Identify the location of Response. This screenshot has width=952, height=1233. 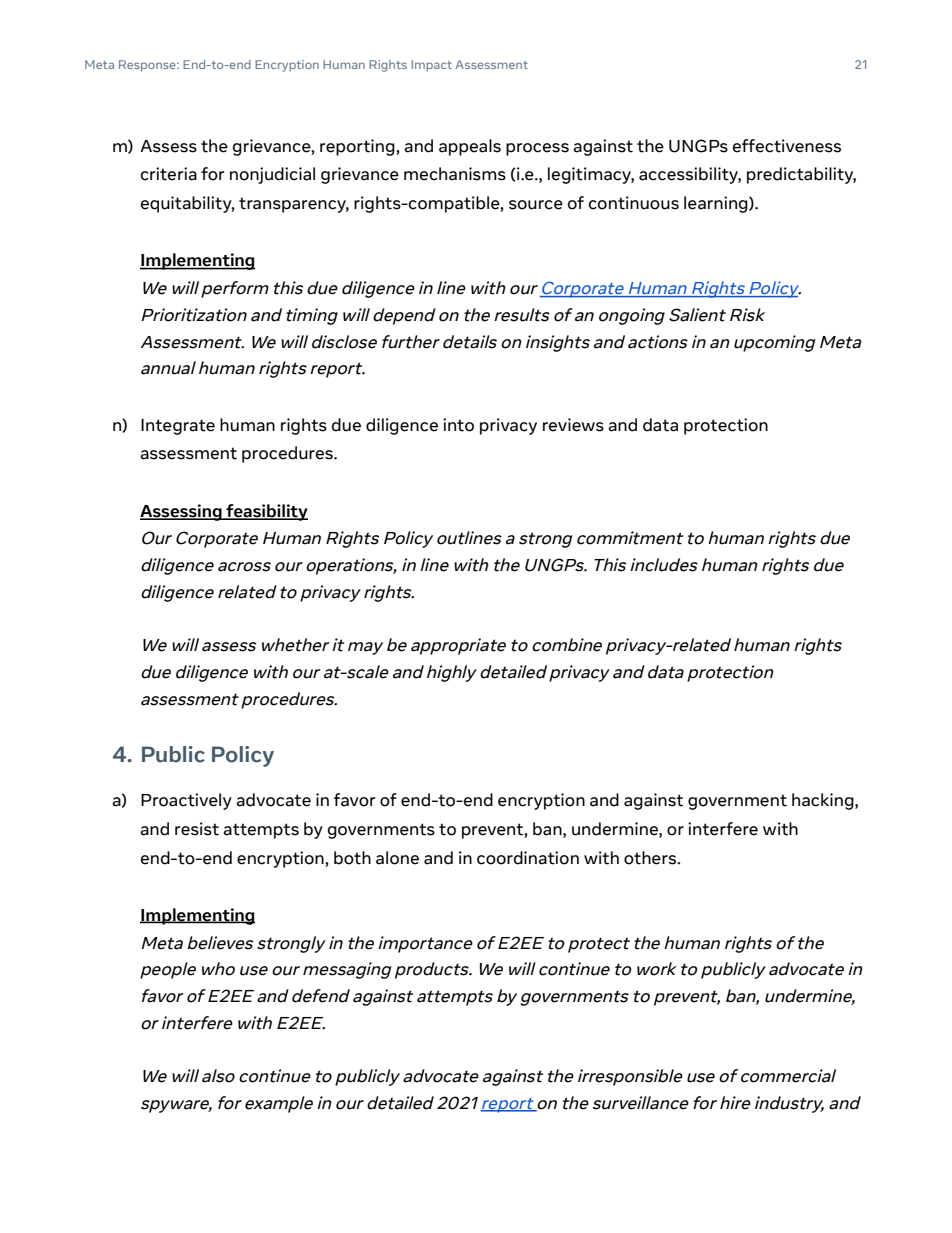
(148, 66).
